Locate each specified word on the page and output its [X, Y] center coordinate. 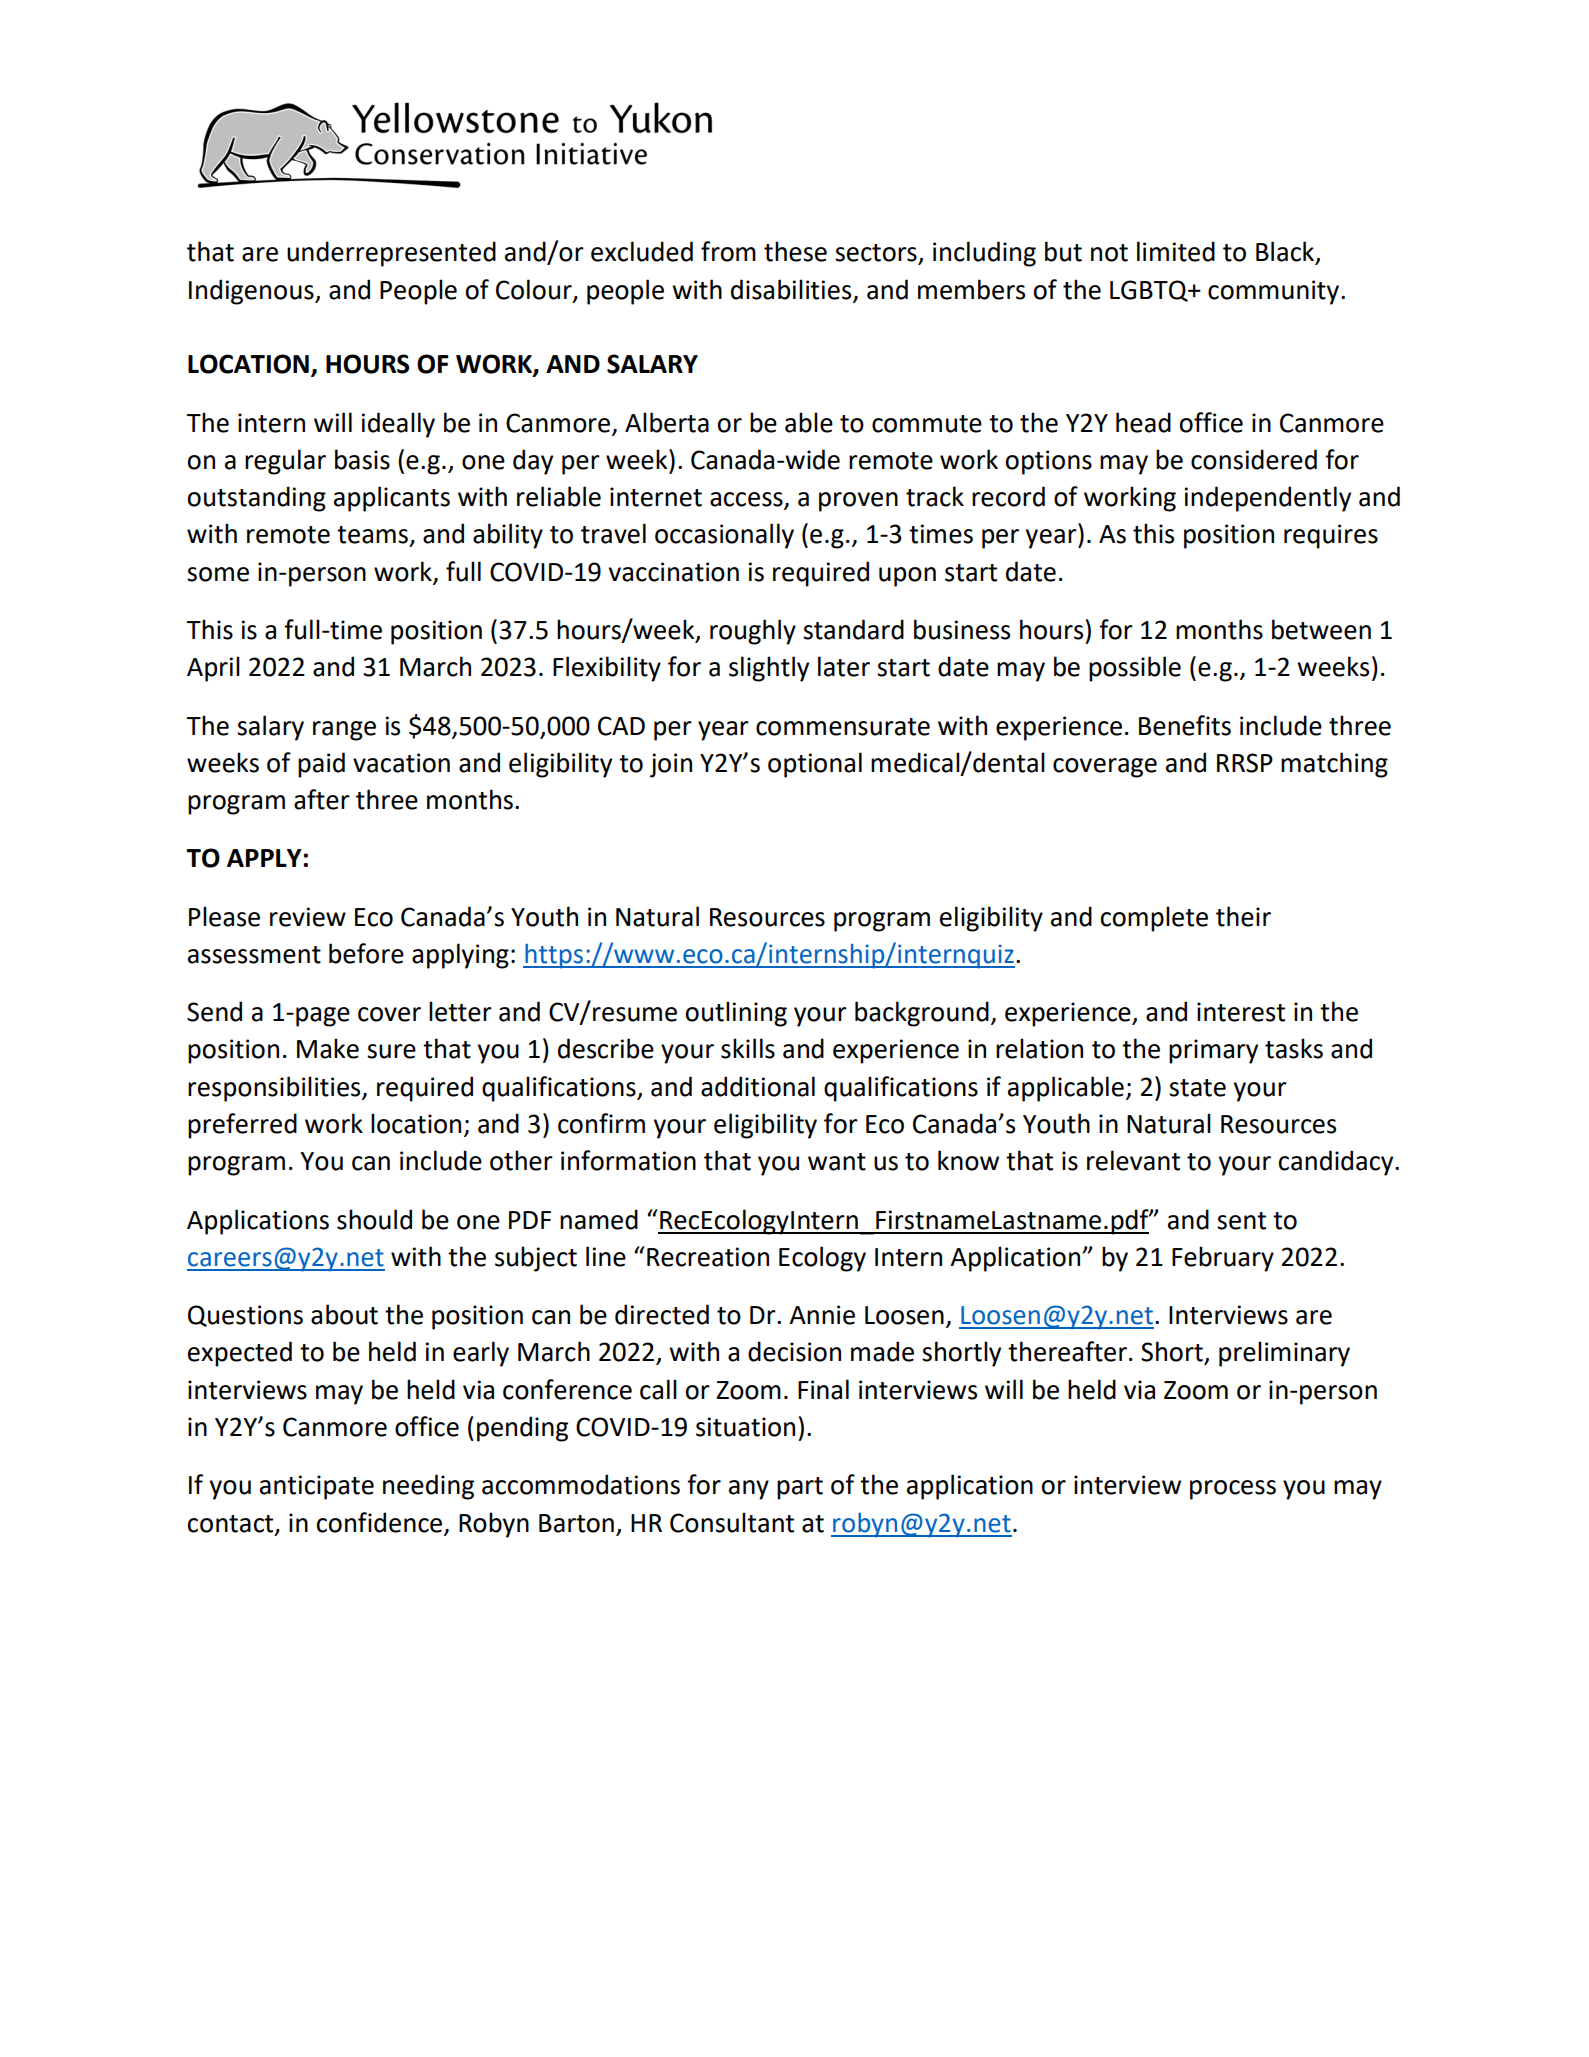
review [308, 917]
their [1243, 916]
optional [815, 765]
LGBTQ [1150, 291]
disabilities [792, 290]
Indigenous [252, 292]
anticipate [317, 1487]
